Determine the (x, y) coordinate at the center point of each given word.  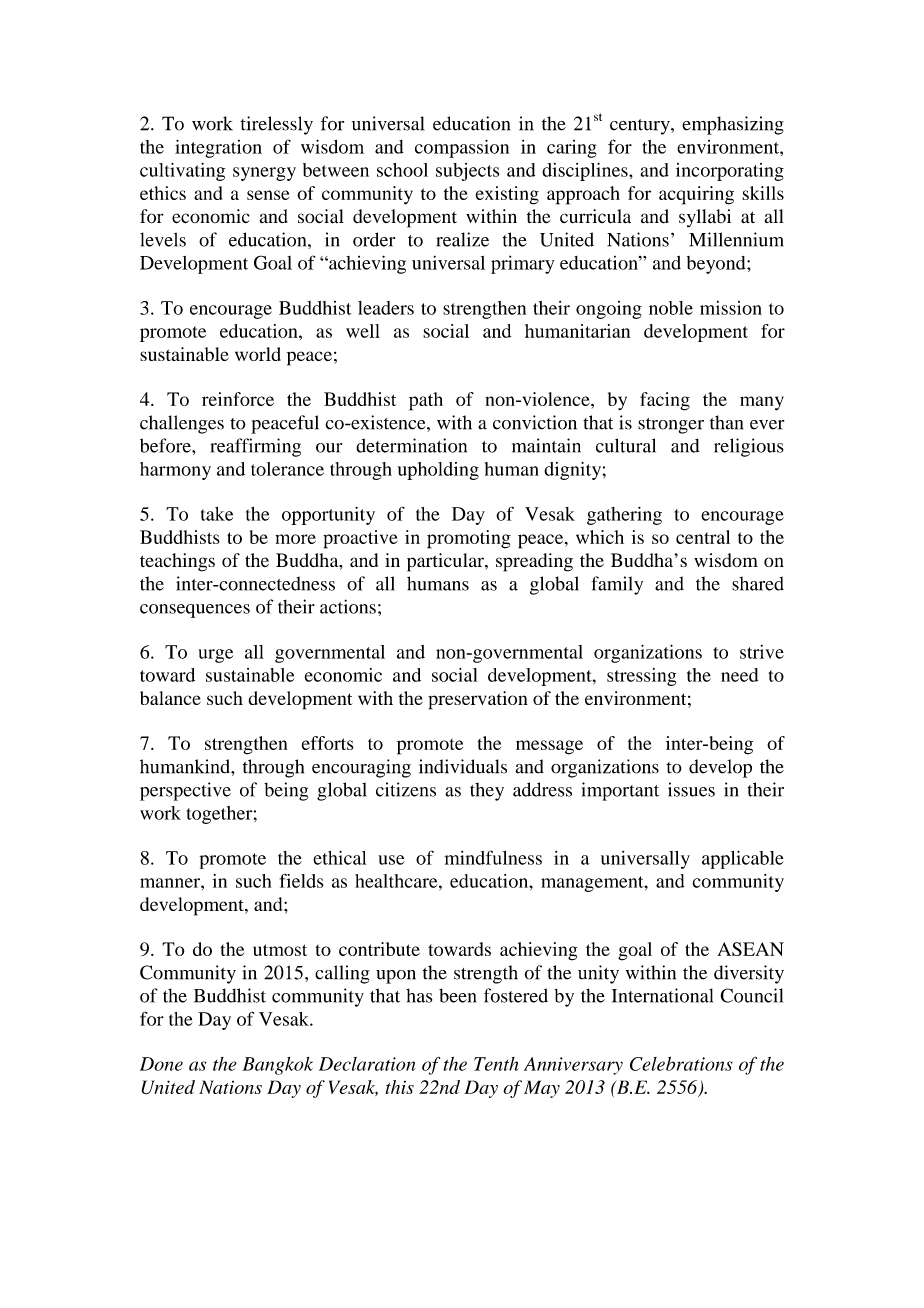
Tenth (496, 1064)
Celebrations (681, 1063)
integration (218, 148)
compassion (462, 148)
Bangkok (277, 1066)
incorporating (730, 172)
